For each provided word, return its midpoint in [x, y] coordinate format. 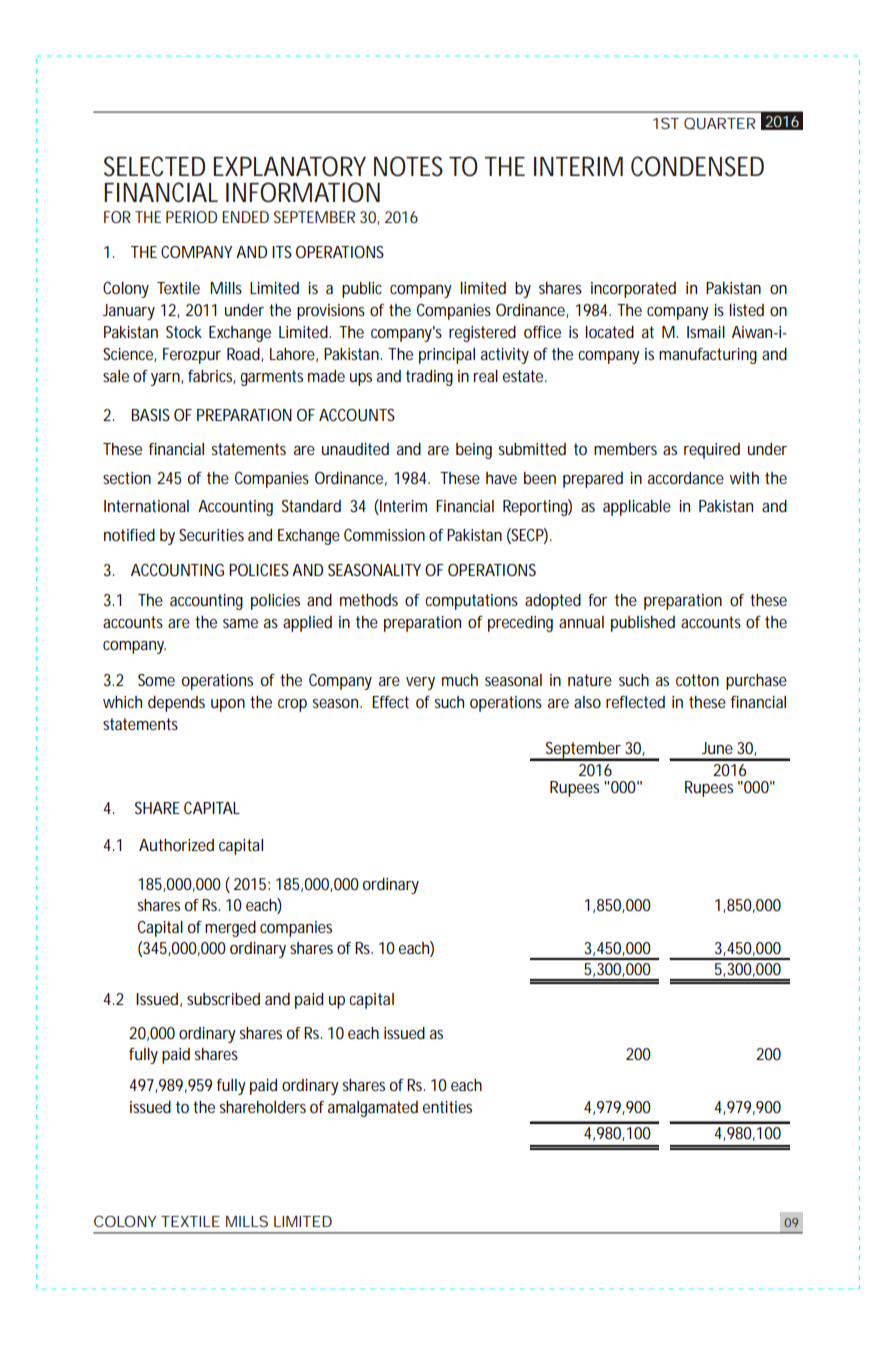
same [240, 623]
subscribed [223, 999]
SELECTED [154, 166]
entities [447, 1107]
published [643, 624]
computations [471, 602]
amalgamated [373, 1109]
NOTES [408, 166]
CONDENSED [697, 166]
